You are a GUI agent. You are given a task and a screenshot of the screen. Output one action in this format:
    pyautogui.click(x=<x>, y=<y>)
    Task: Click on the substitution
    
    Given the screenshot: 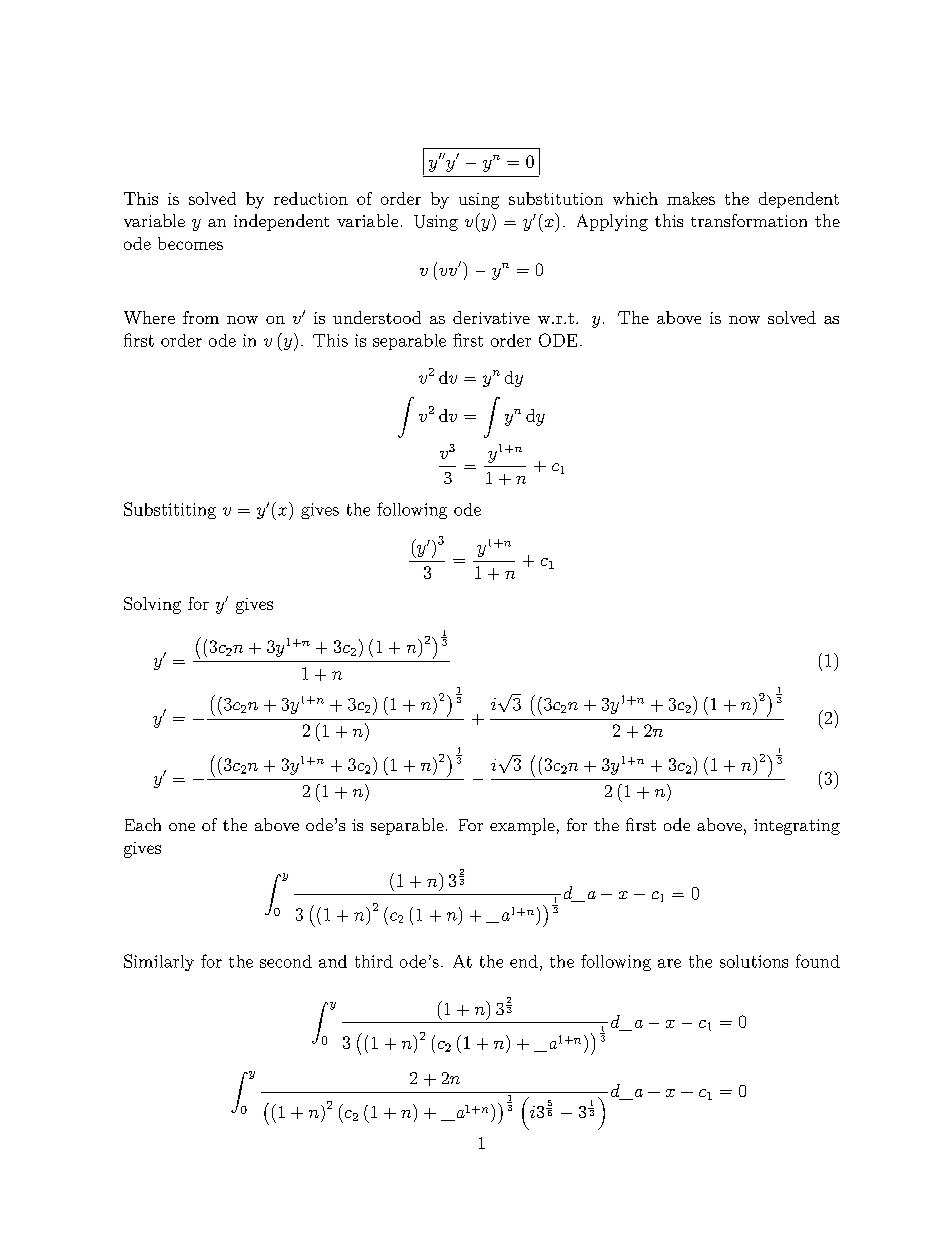 What is the action you would take?
    pyautogui.click(x=556, y=198)
